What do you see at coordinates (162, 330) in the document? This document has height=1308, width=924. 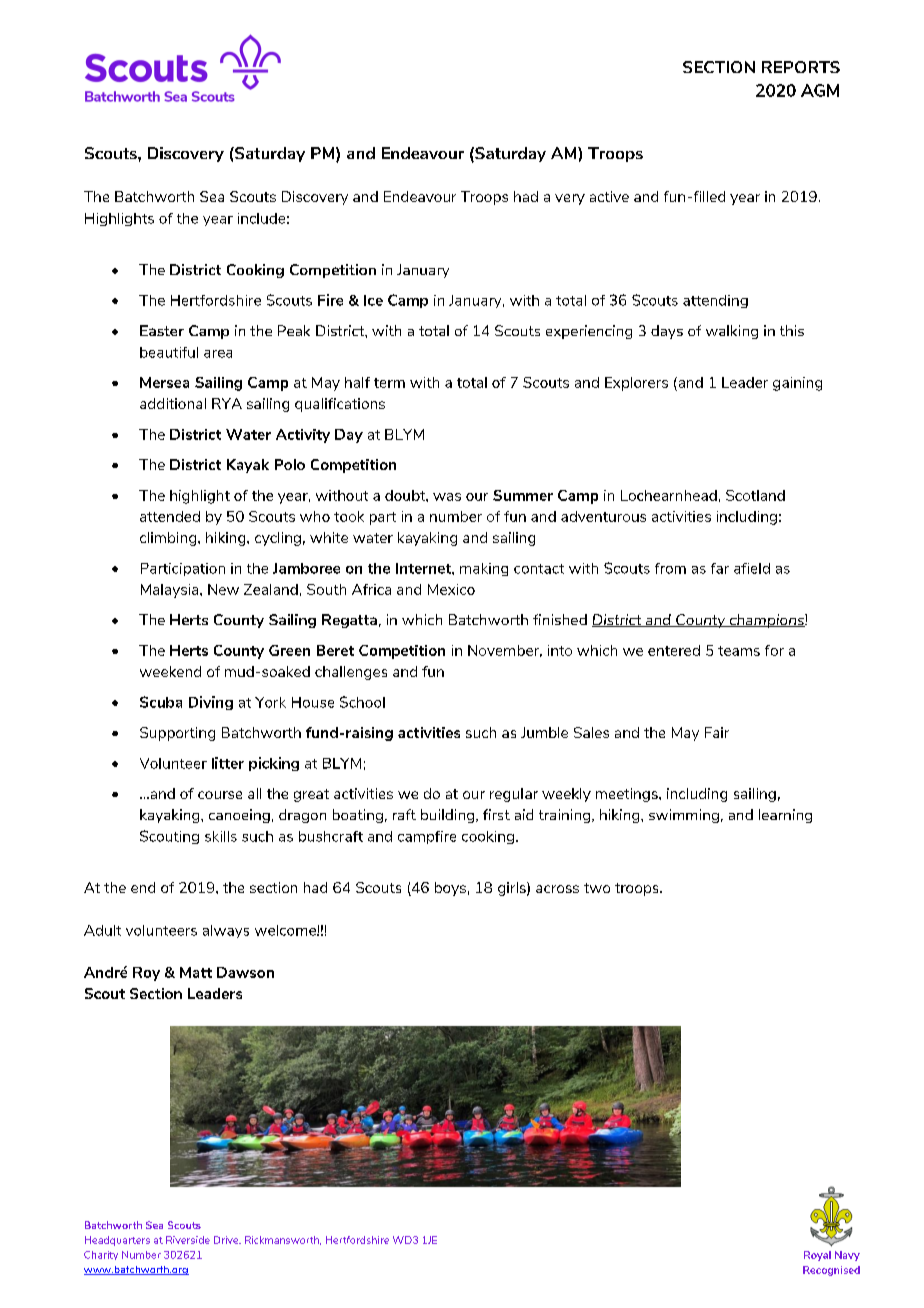 I see `Easter` at bounding box center [162, 330].
